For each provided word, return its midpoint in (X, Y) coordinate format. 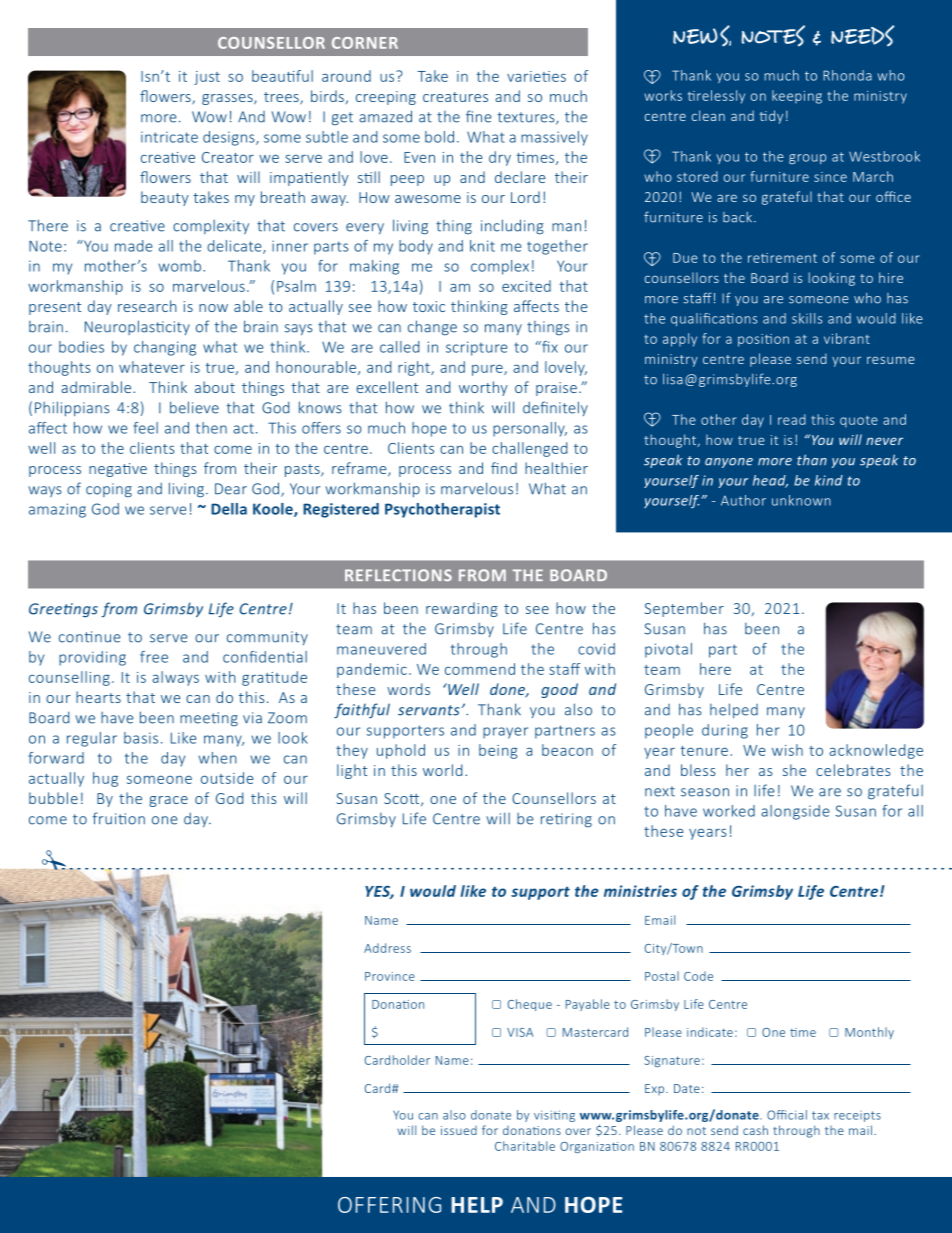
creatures (455, 97)
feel (145, 428)
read (792, 419)
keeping (797, 97)
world (442, 770)
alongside (795, 812)
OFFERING (389, 1205)
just (207, 78)
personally (530, 429)
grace (168, 801)
